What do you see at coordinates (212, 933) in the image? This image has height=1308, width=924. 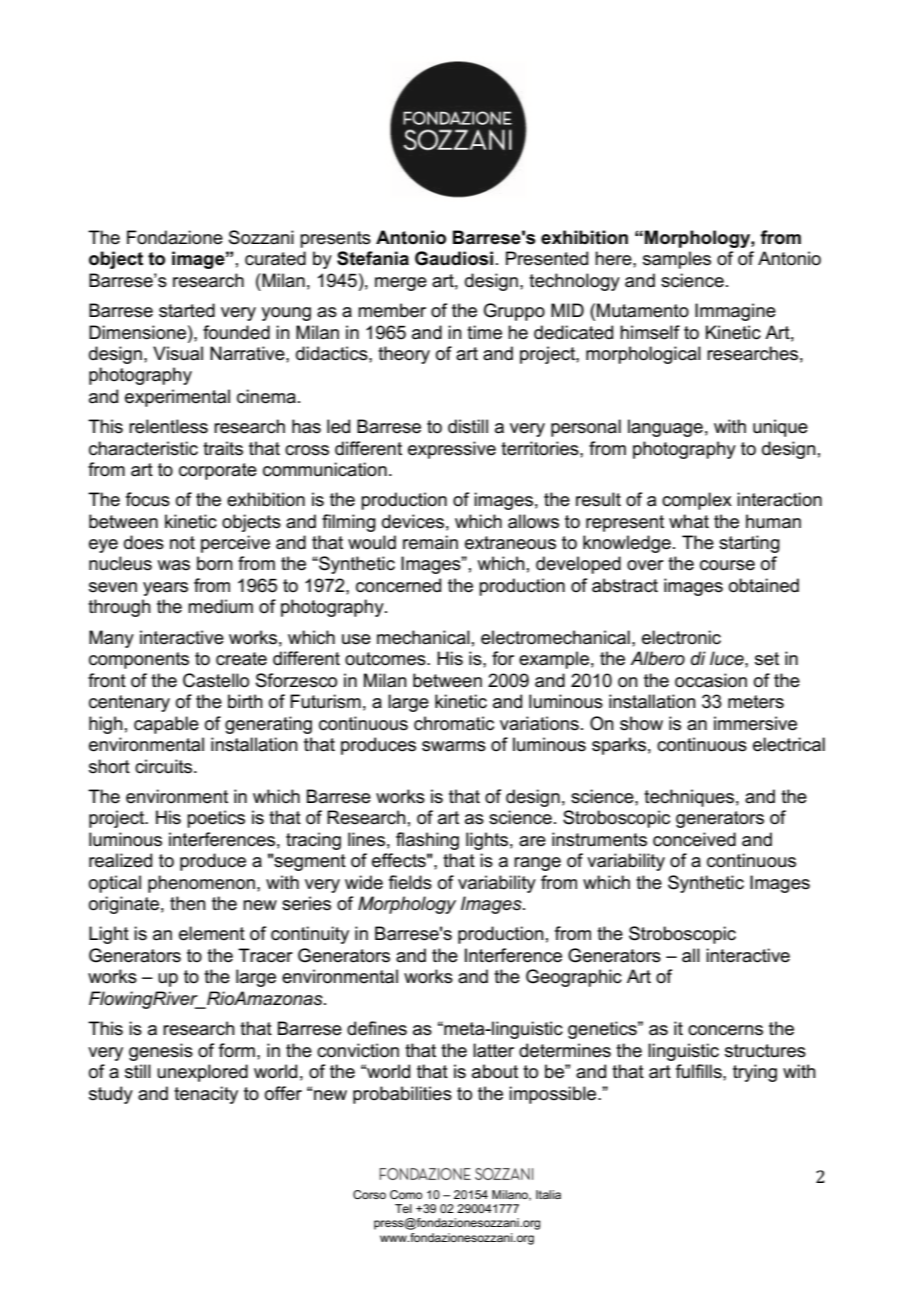 I see `element` at bounding box center [212, 933].
